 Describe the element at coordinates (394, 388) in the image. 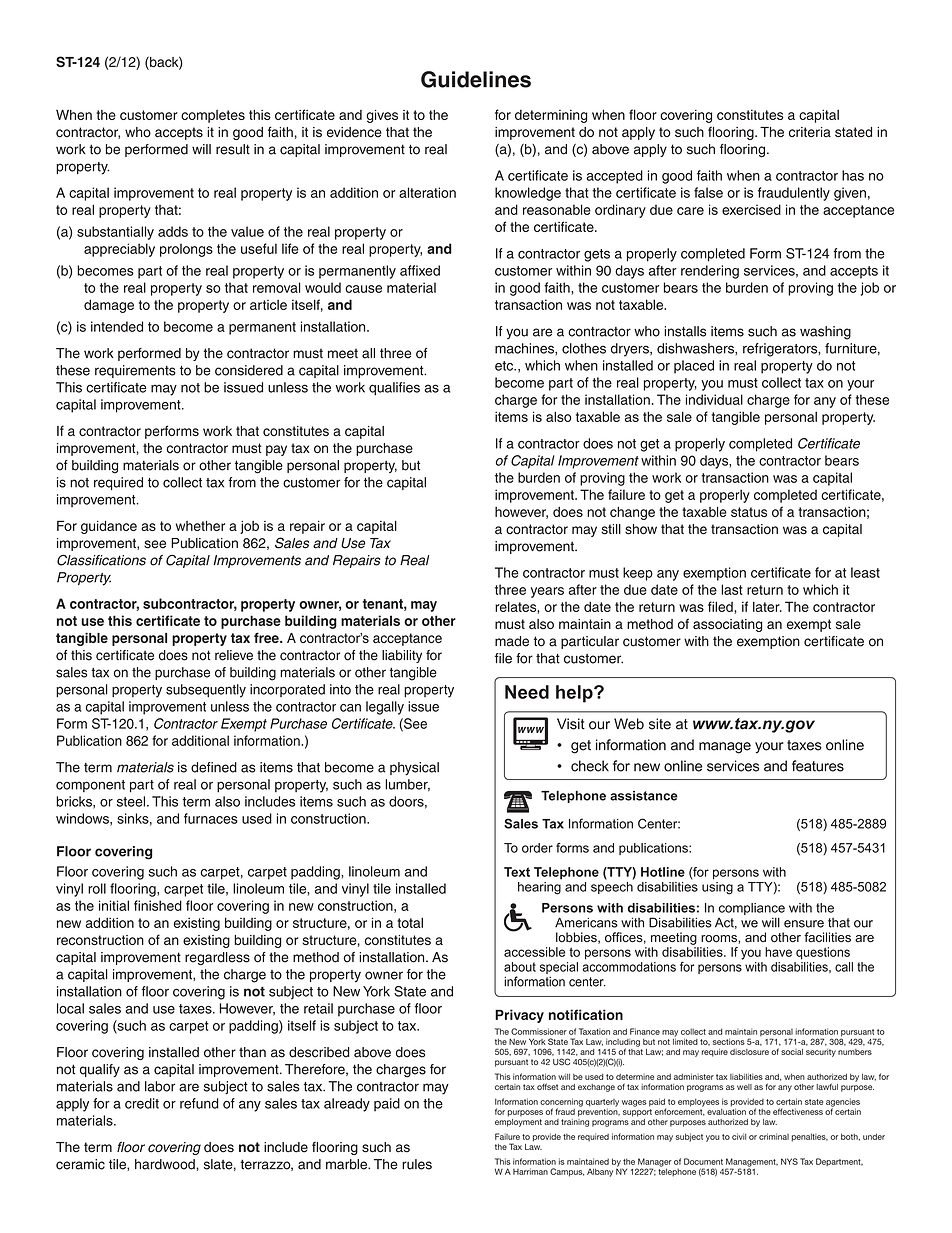

I see `qualifies` at that location.
